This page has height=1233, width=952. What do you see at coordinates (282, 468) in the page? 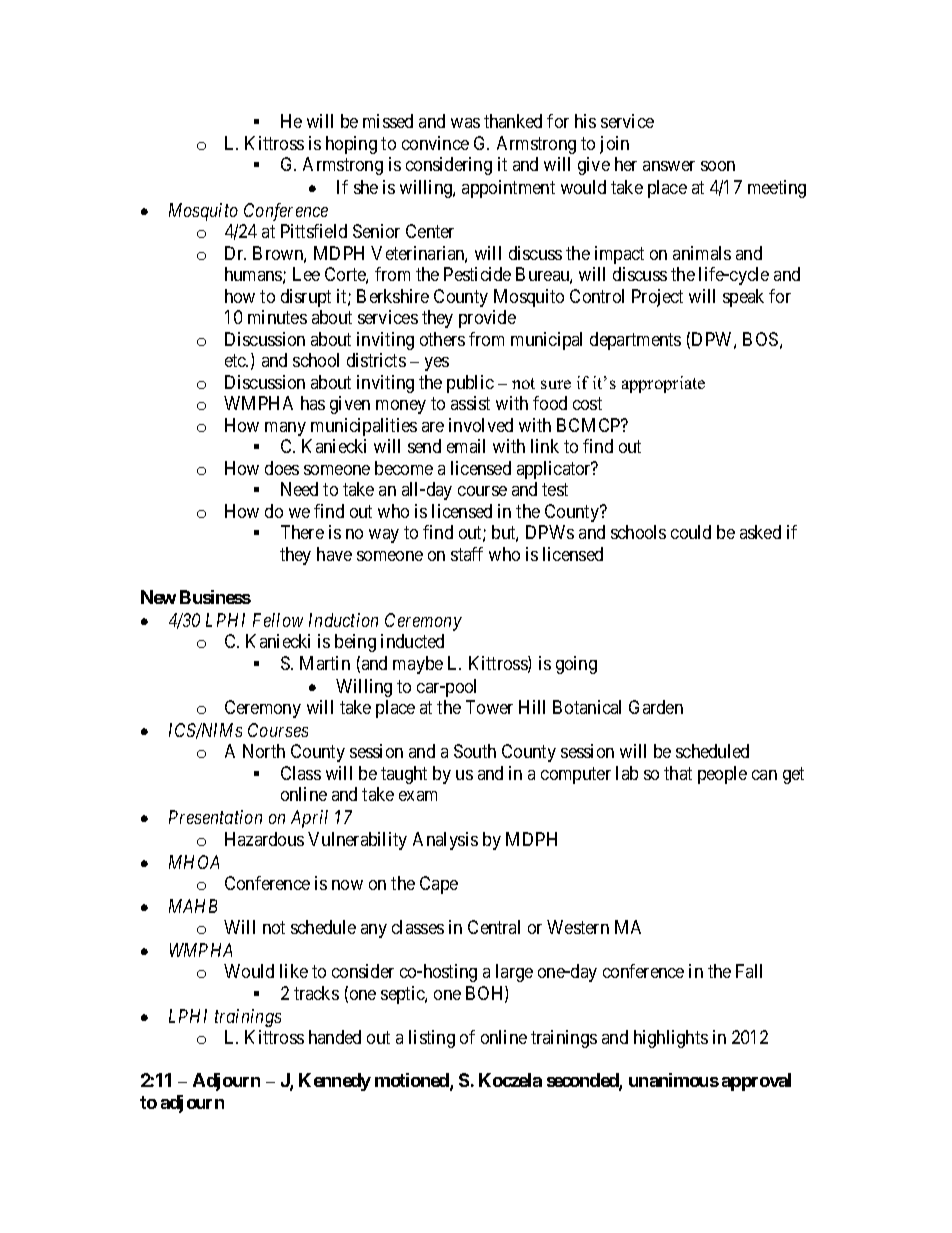
I see `does` at bounding box center [282, 468].
